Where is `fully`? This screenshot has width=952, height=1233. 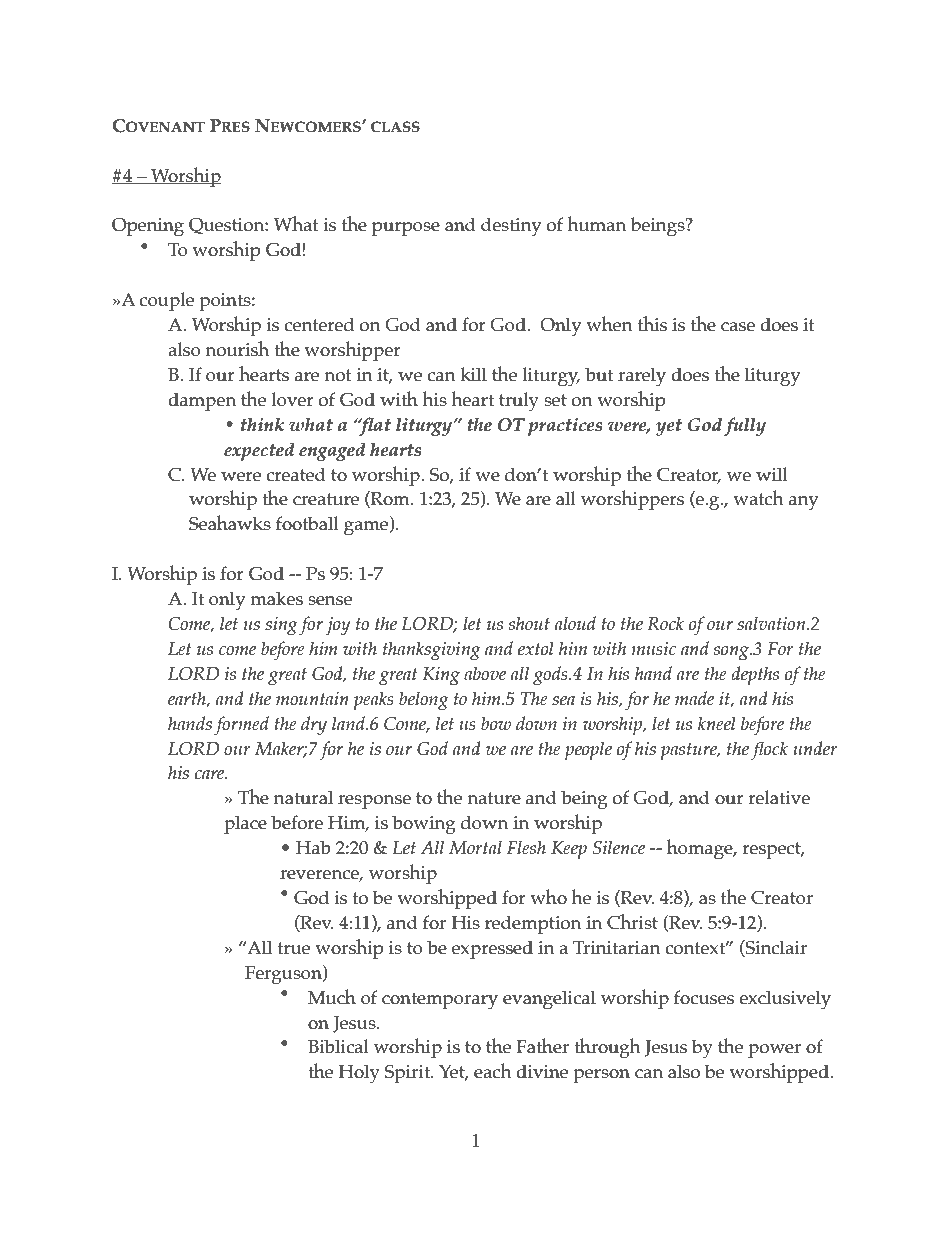
fully is located at coordinates (745, 426).
